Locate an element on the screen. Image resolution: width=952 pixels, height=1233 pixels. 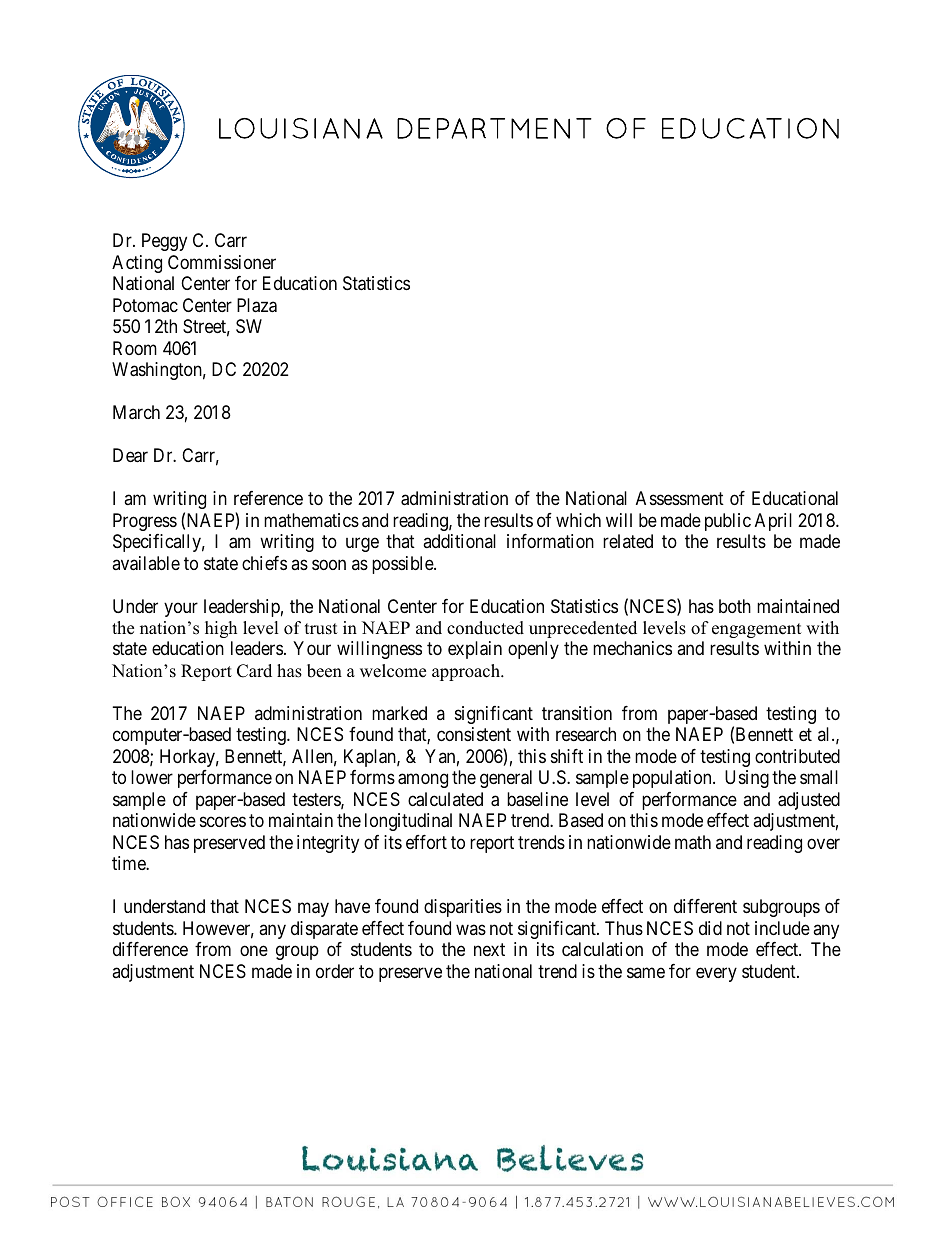
next is located at coordinates (489, 950).
